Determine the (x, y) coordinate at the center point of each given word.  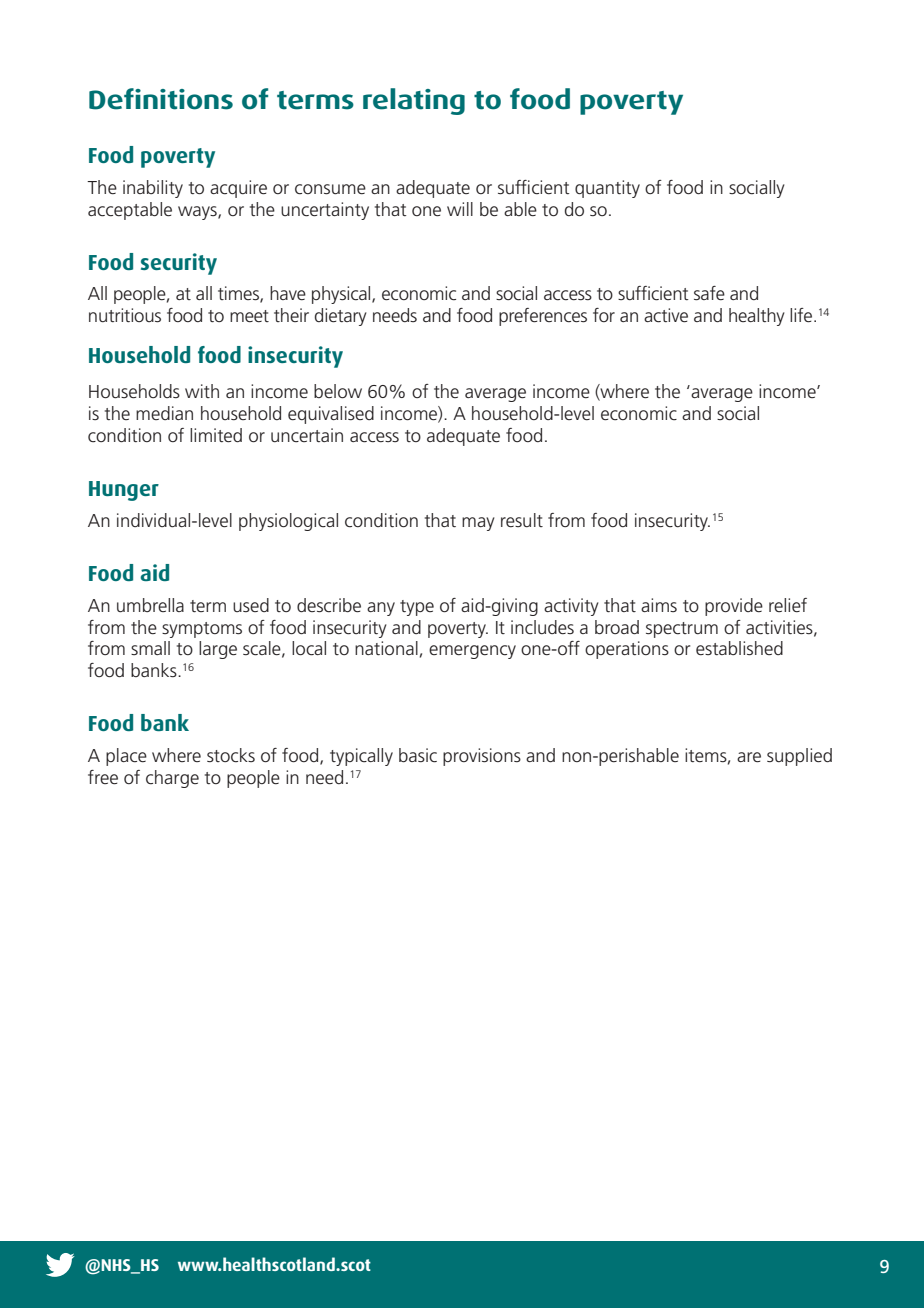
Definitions (161, 99)
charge (172, 779)
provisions (482, 757)
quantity (607, 189)
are (749, 757)
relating (414, 101)
